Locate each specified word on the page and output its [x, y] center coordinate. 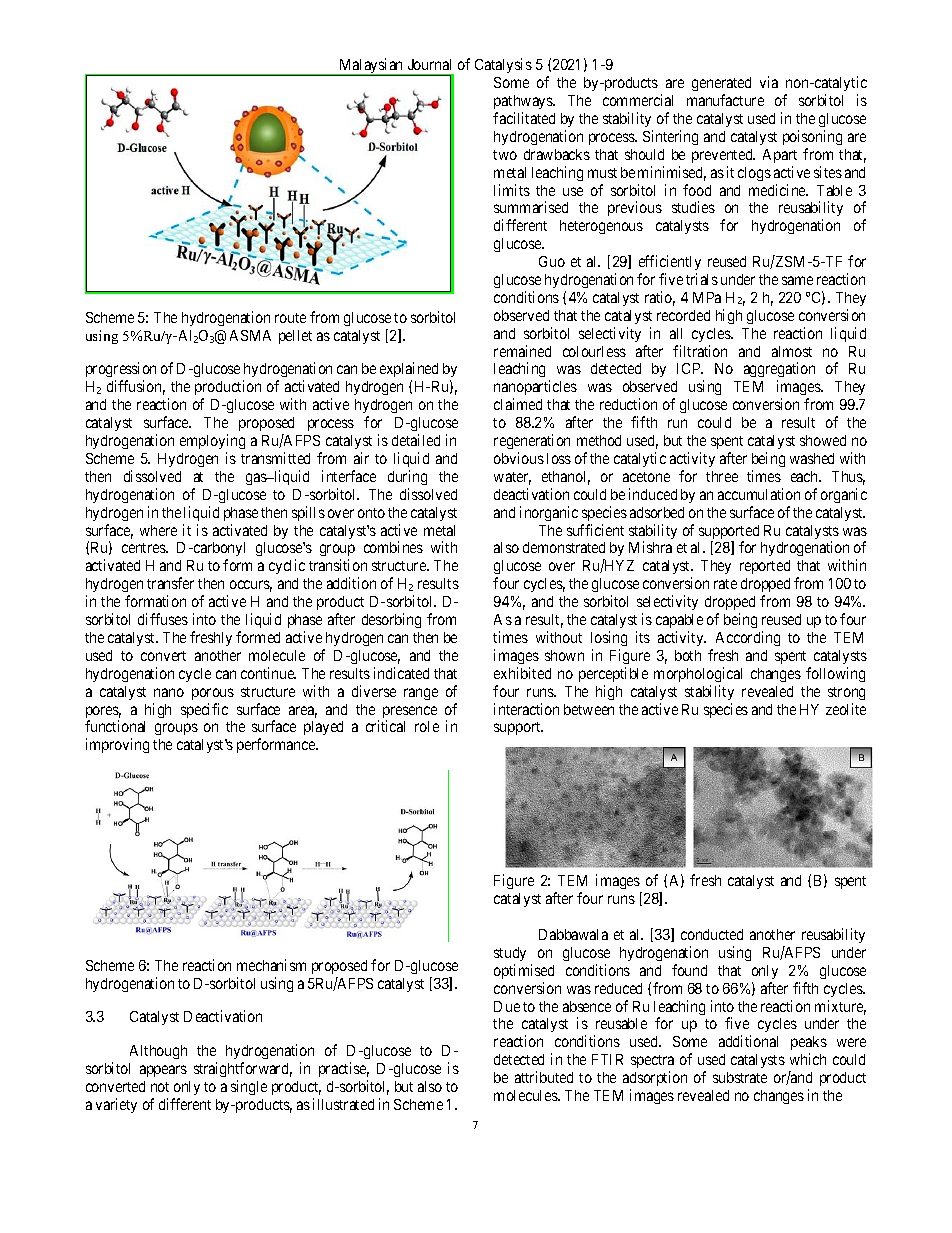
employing [212, 441]
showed [823, 440]
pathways [524, 102]
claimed [518, 404]
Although [158, 1052]
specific [204, 710]
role [427, 726]
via [769, 82]
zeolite [846, 709]
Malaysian [371, 67]
